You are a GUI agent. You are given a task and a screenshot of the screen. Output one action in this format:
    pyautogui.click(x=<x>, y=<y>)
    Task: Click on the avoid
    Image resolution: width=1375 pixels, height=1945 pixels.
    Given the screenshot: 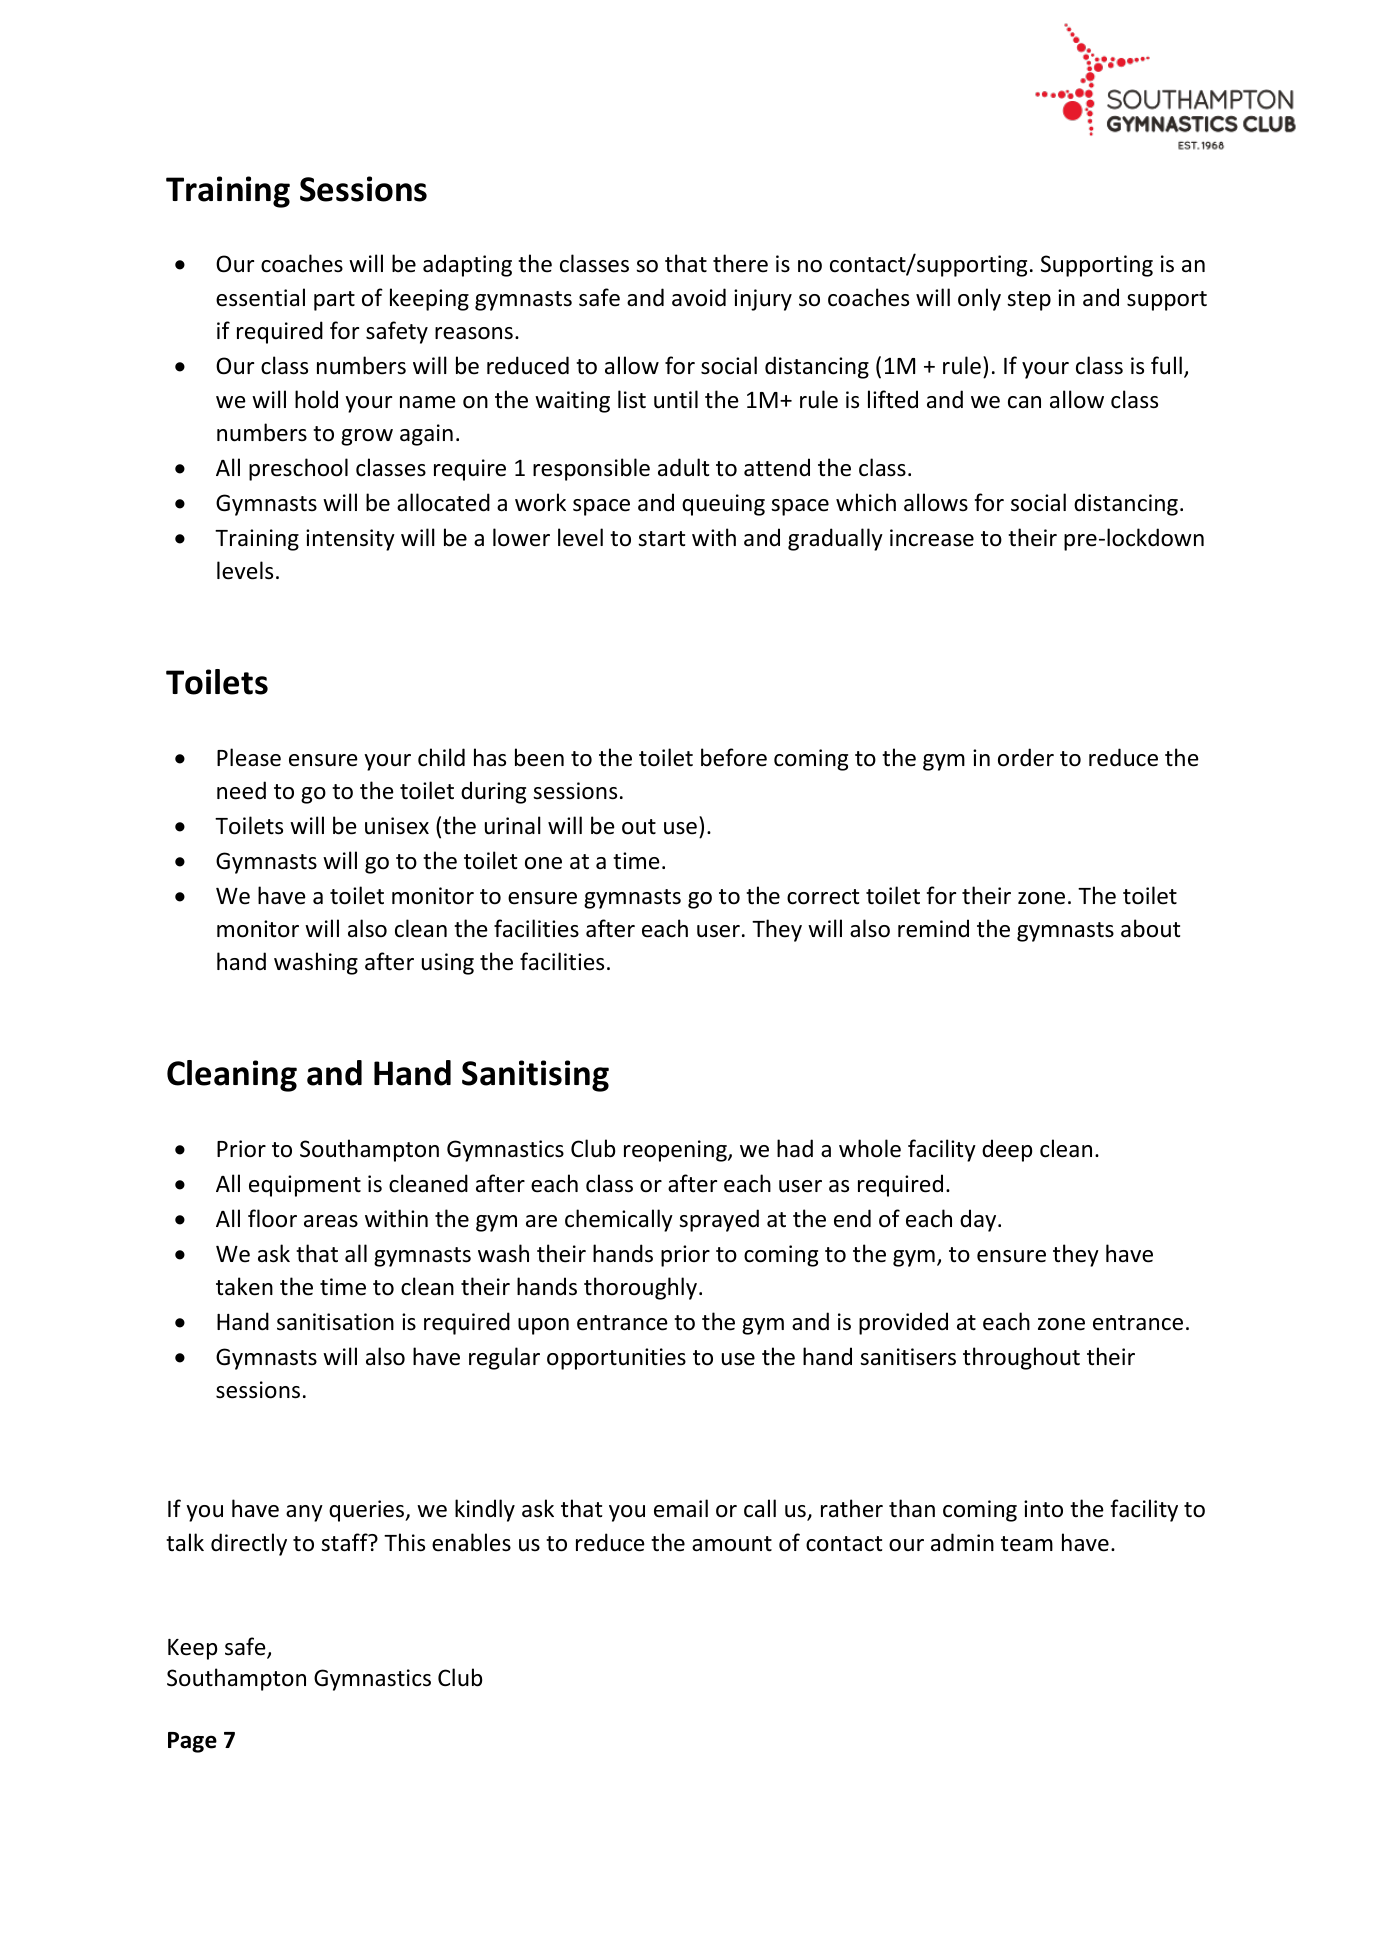 What is the action you would take?
    pyautogui.click(x=699, y=297)
